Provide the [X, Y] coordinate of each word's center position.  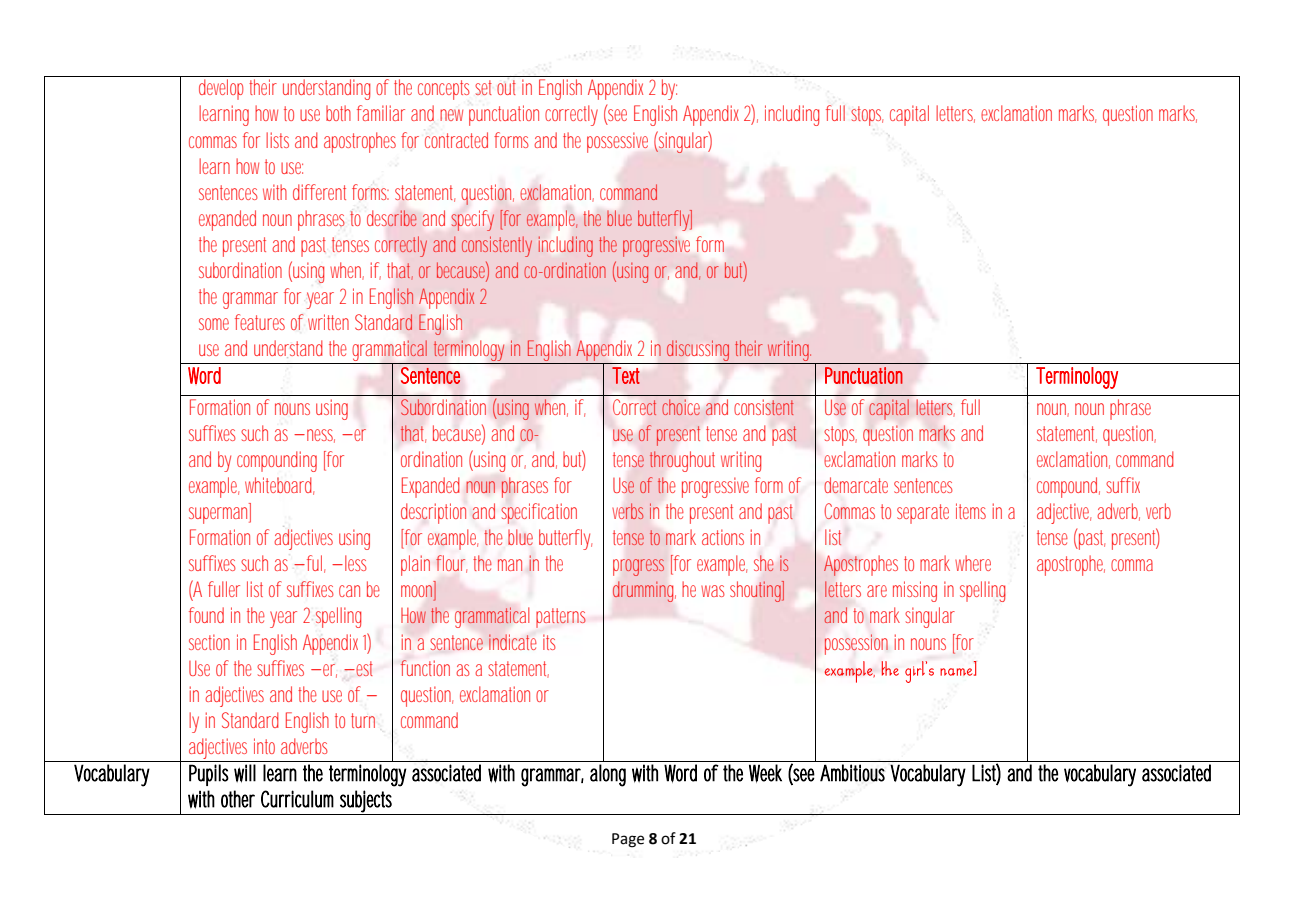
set [483, 87]
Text [626, 375]
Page [628, 840]
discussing [698, 352]
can [349, 591]
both [338, 113]
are [877, 591]
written [328, 322]
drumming [643, 591]
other [238, 799]
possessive [617, 142]
